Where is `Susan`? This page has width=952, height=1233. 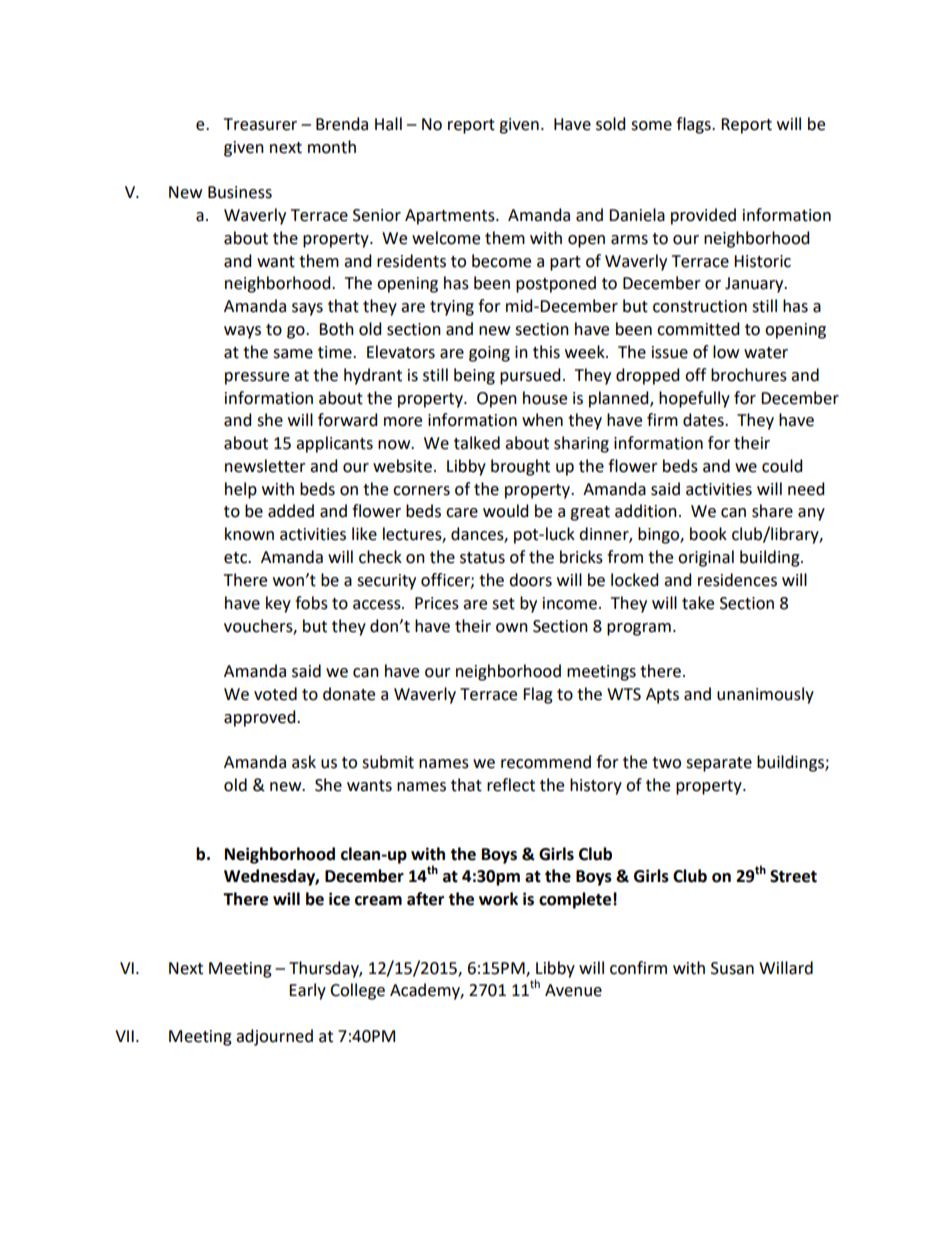
Susan is located at coordinates (732, 968).
